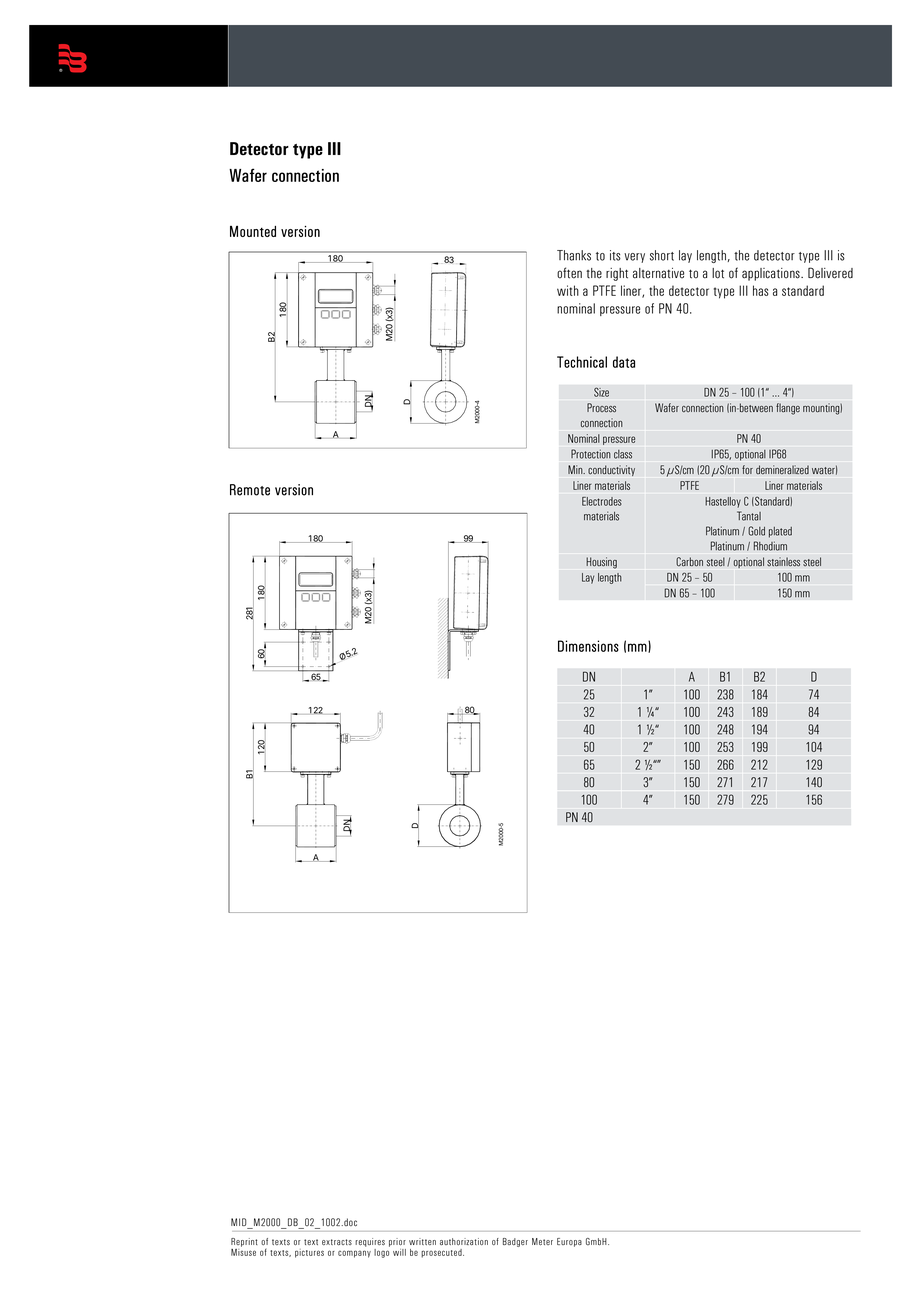 This screenshot has height=1308, width=924. I want to click on extracts, so click(337, 1242).
